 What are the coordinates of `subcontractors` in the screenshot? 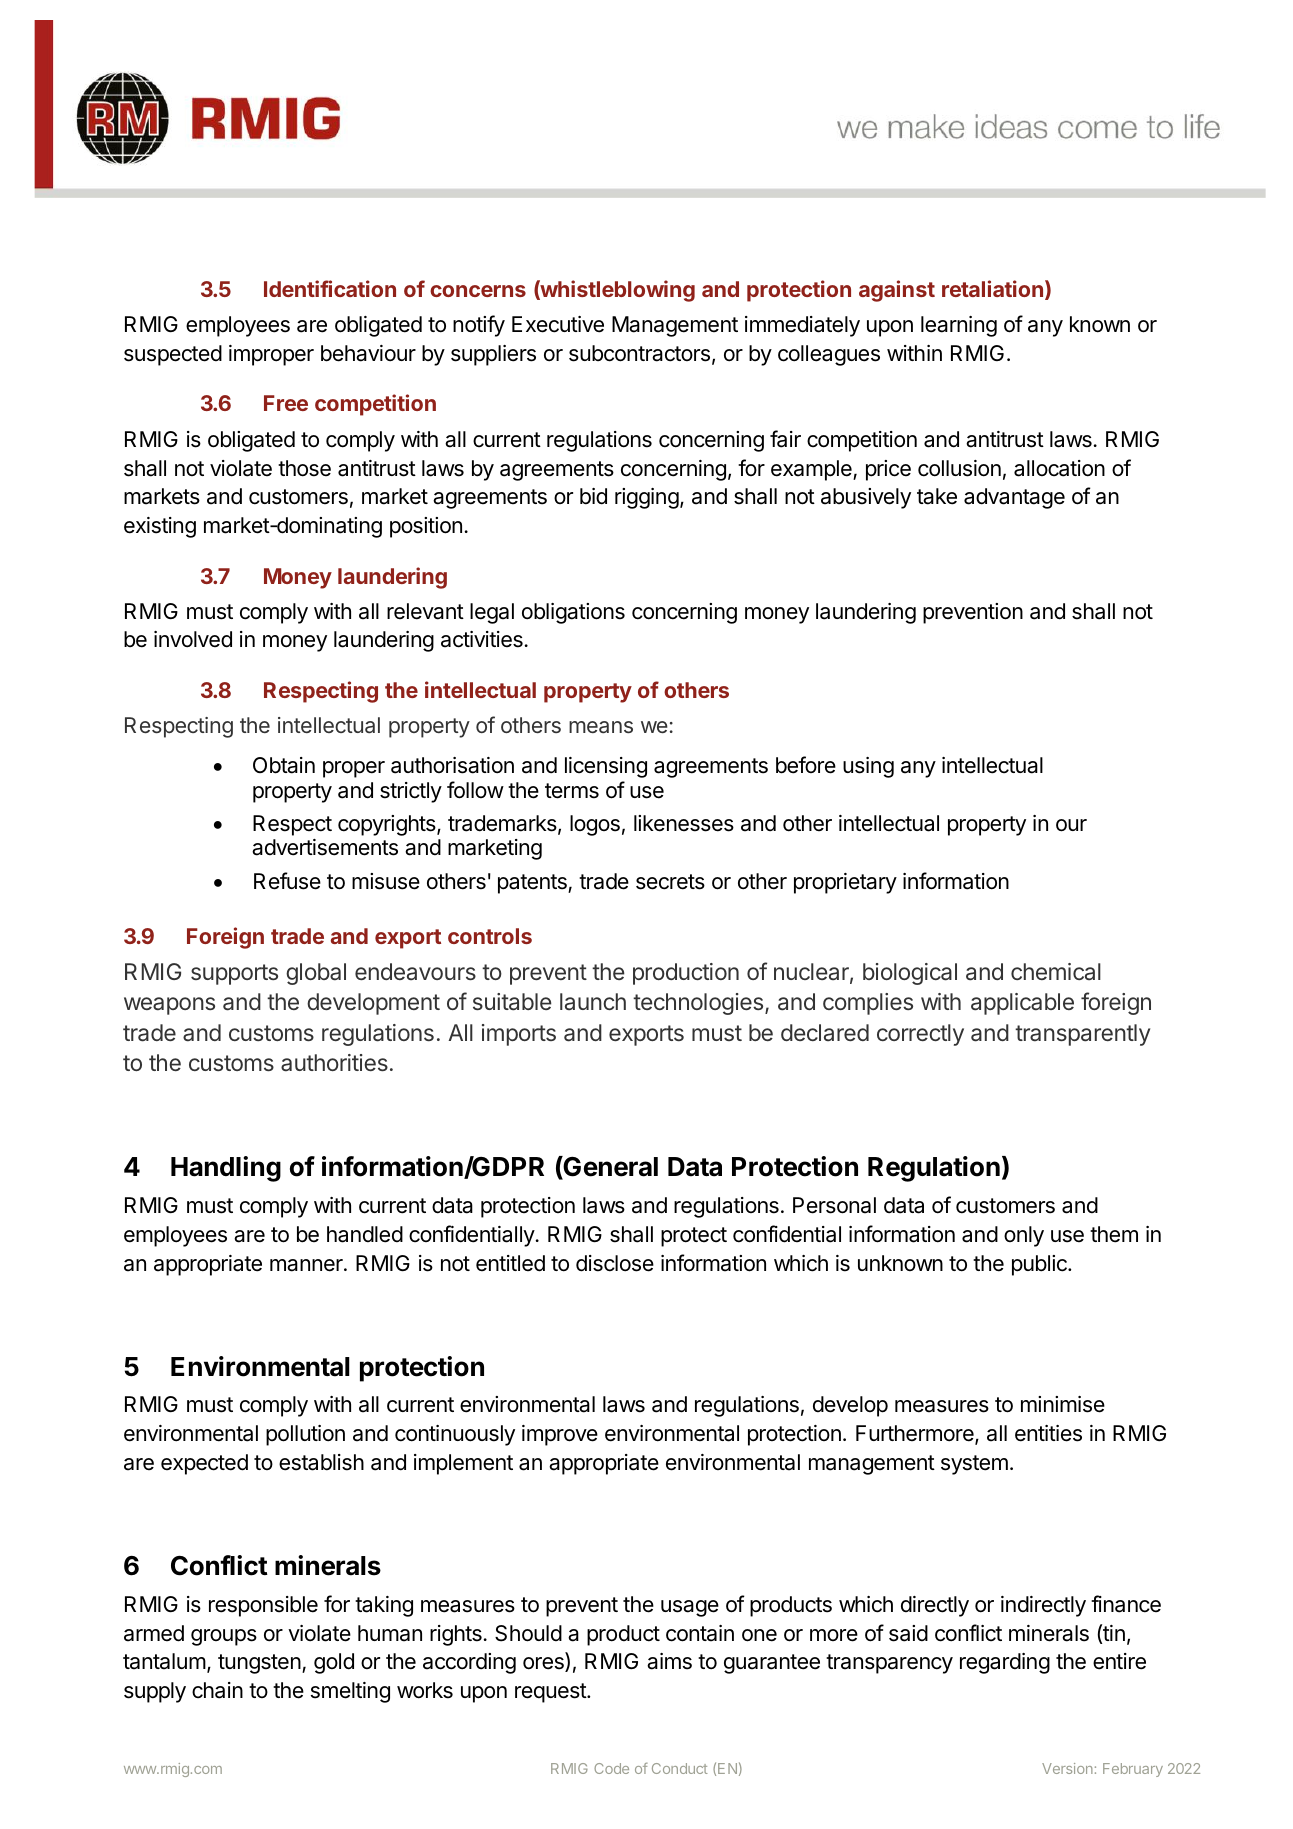 It's located at (639, 353).
